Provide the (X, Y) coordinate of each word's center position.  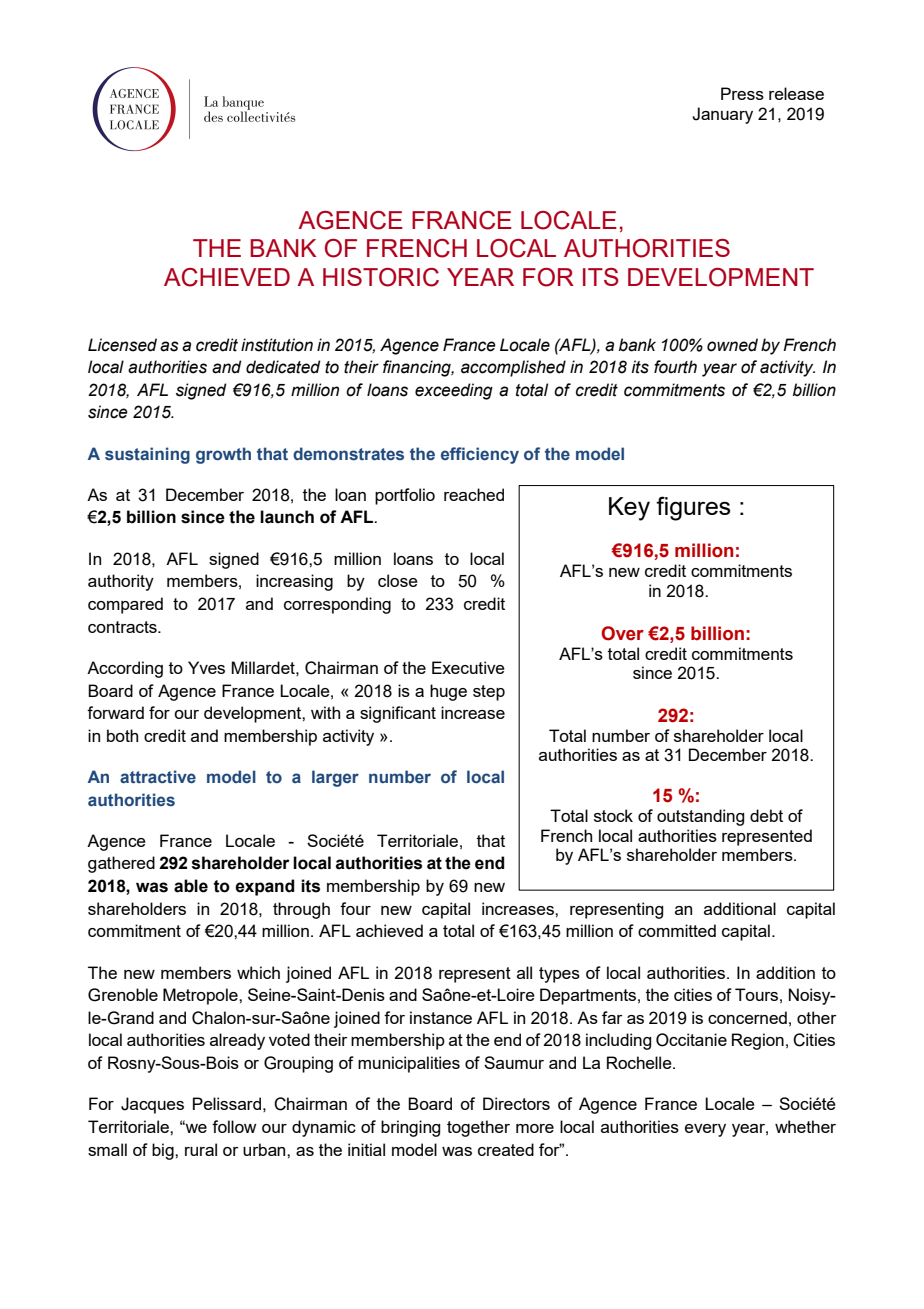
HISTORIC (381, 277)
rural (201, 1149)
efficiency (480, 455)
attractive (158, 776)
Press (742, 93)
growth (223, 455)
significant (398, 714)
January (722, 115)
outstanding (700, 817)
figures (693, 508)
